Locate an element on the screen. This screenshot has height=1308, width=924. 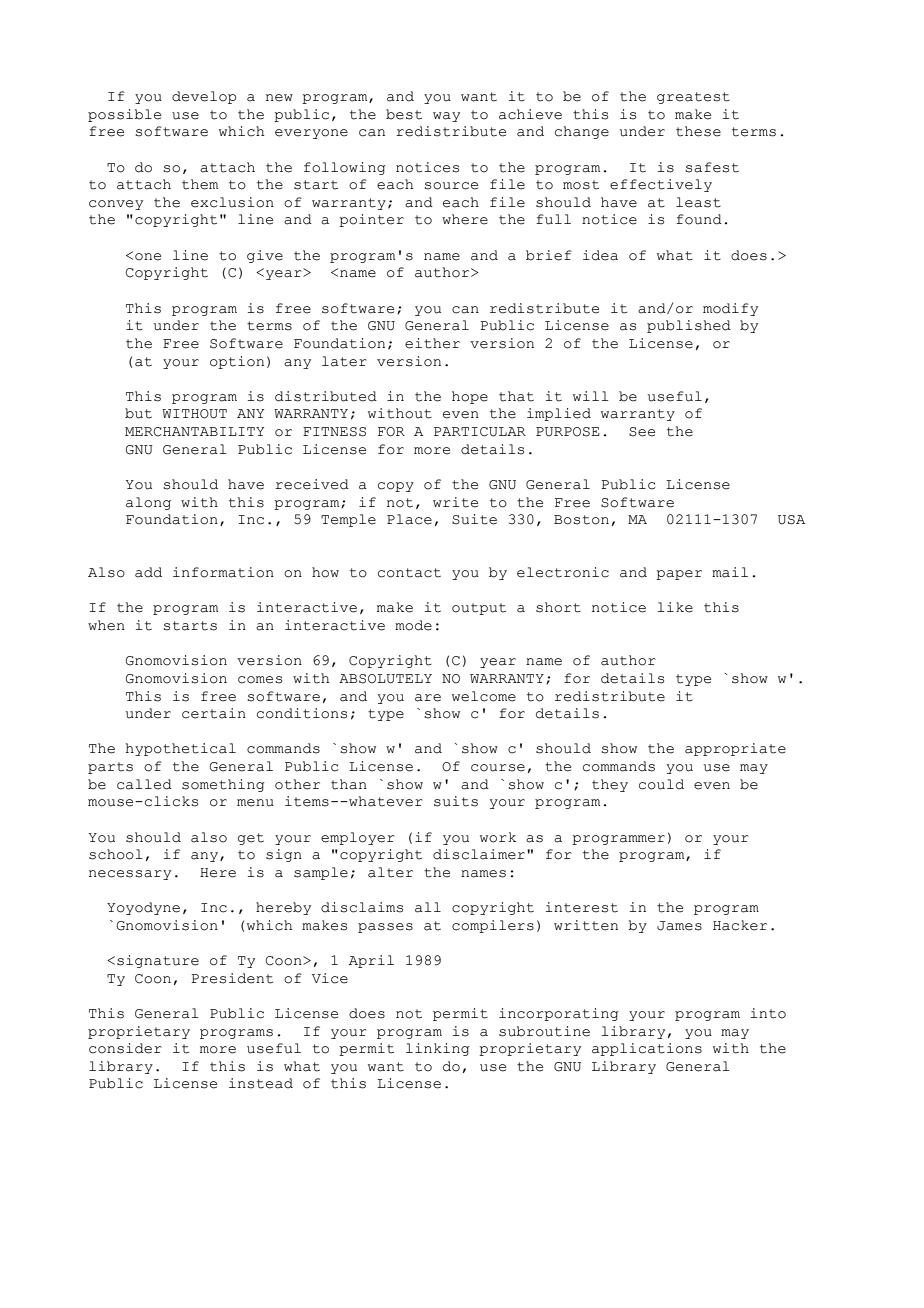
could is located at coordinates (661, 784).
